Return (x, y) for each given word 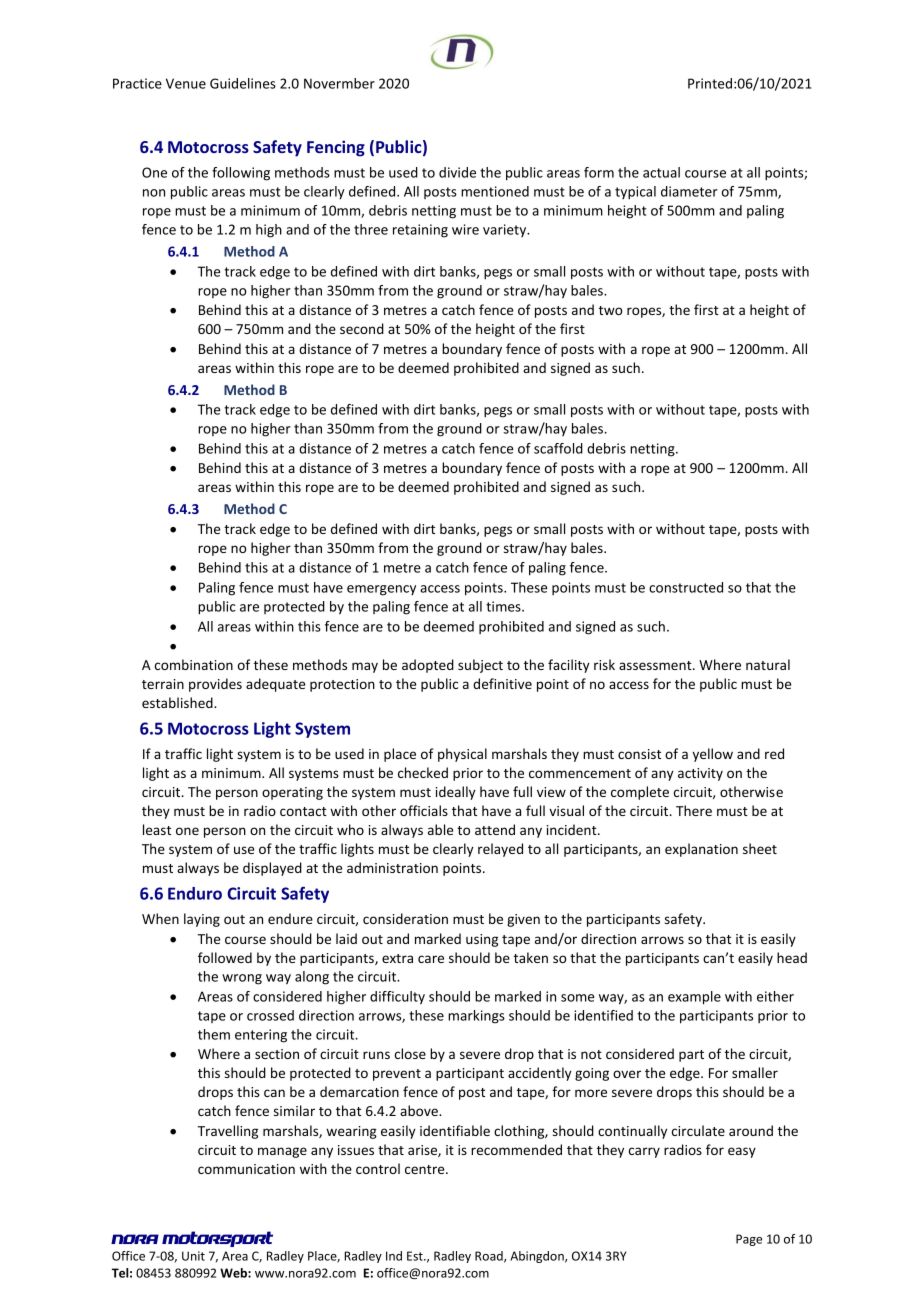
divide (457, 172)
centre (426, 1169)
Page (749, 1240)
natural (768, 664)
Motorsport (217, 1239)
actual (661, 172)
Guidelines (243, 83)
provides (215, 685)
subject (480, 666)
